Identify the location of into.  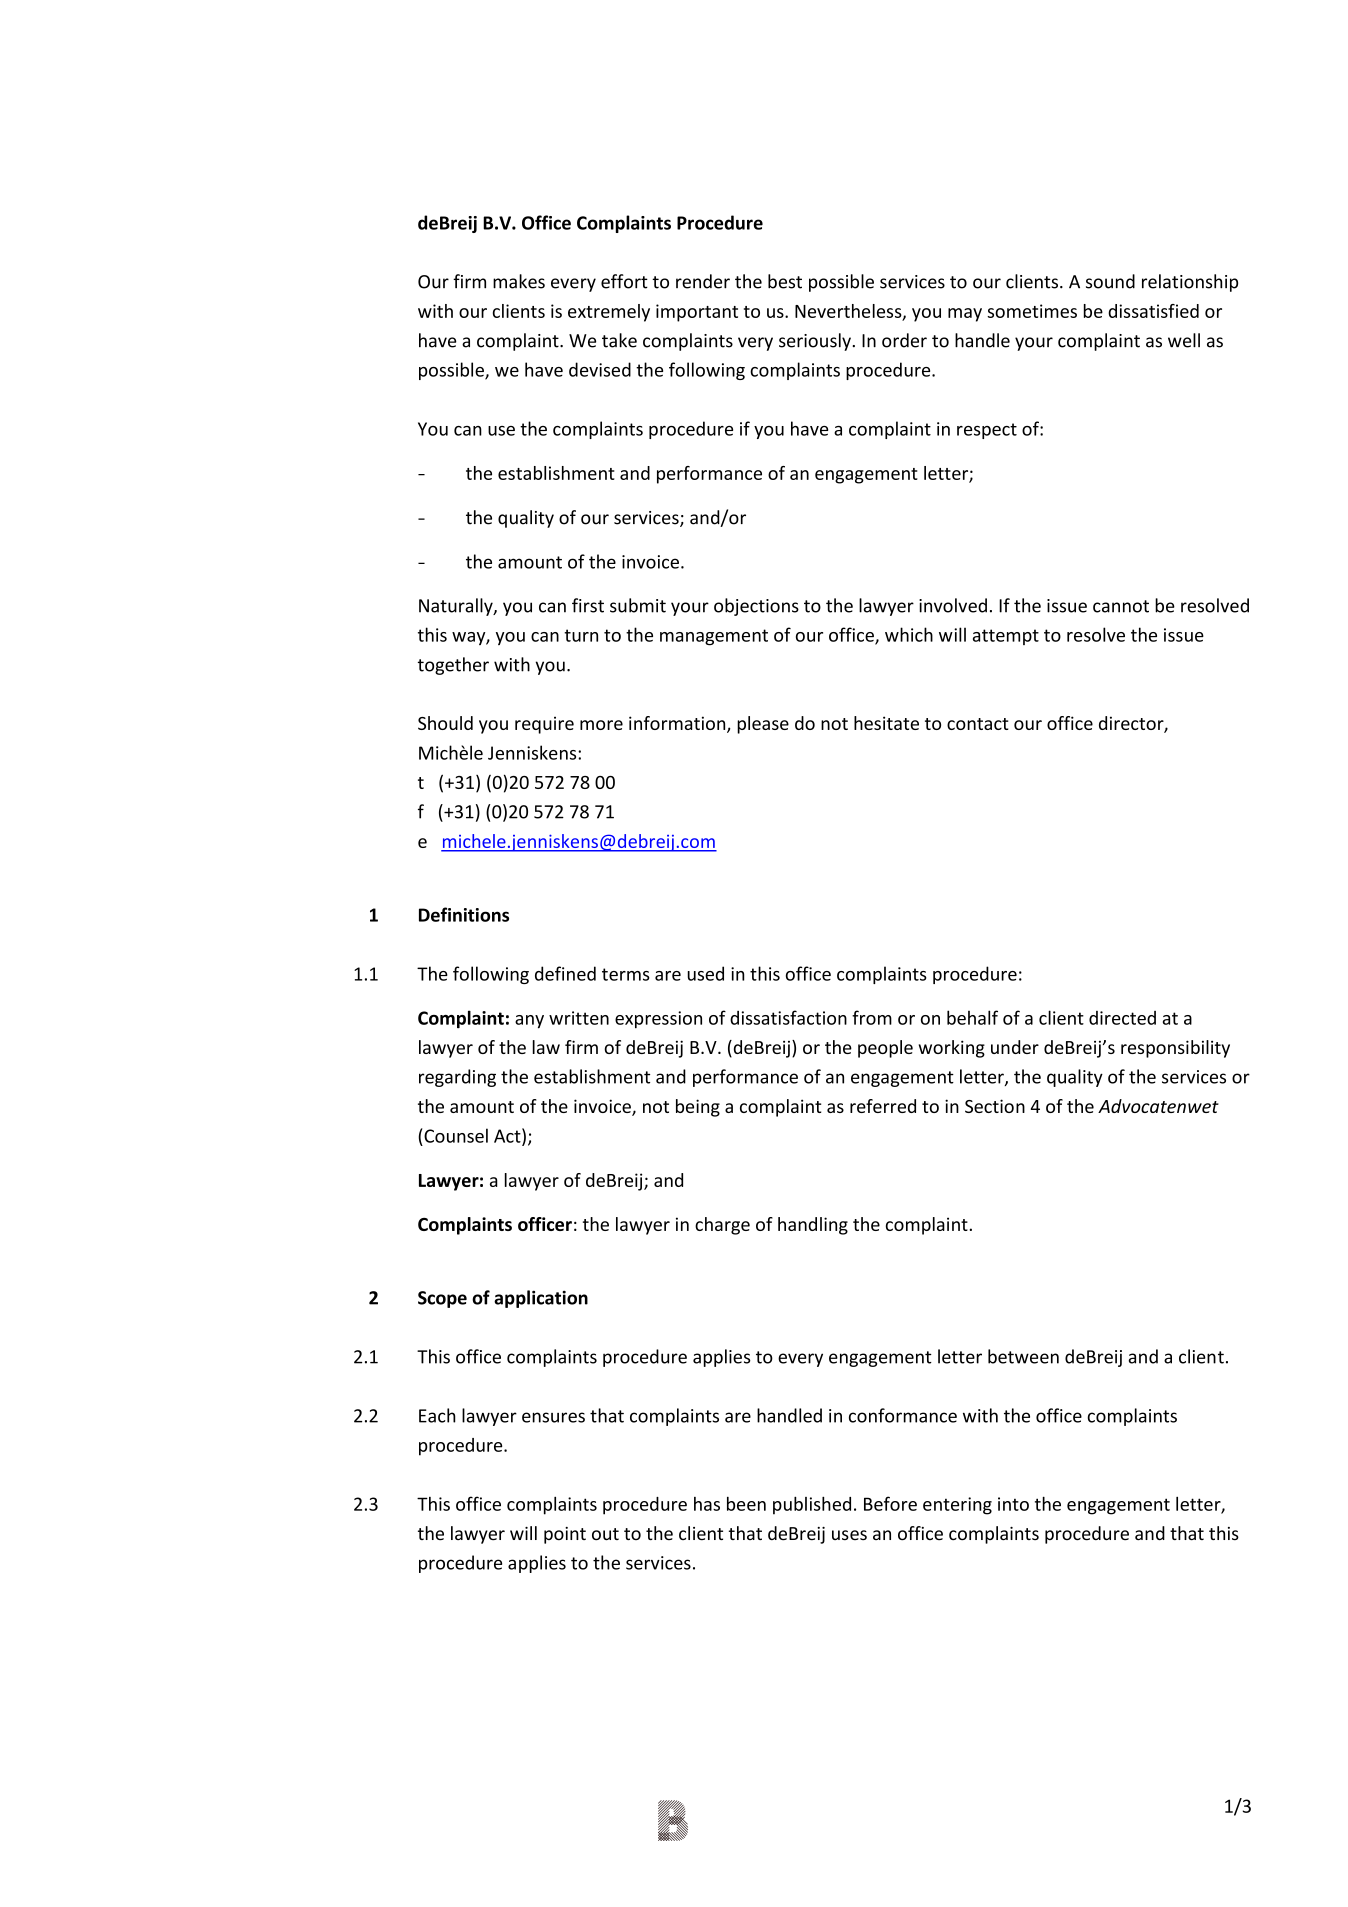
(1013, 1504).
